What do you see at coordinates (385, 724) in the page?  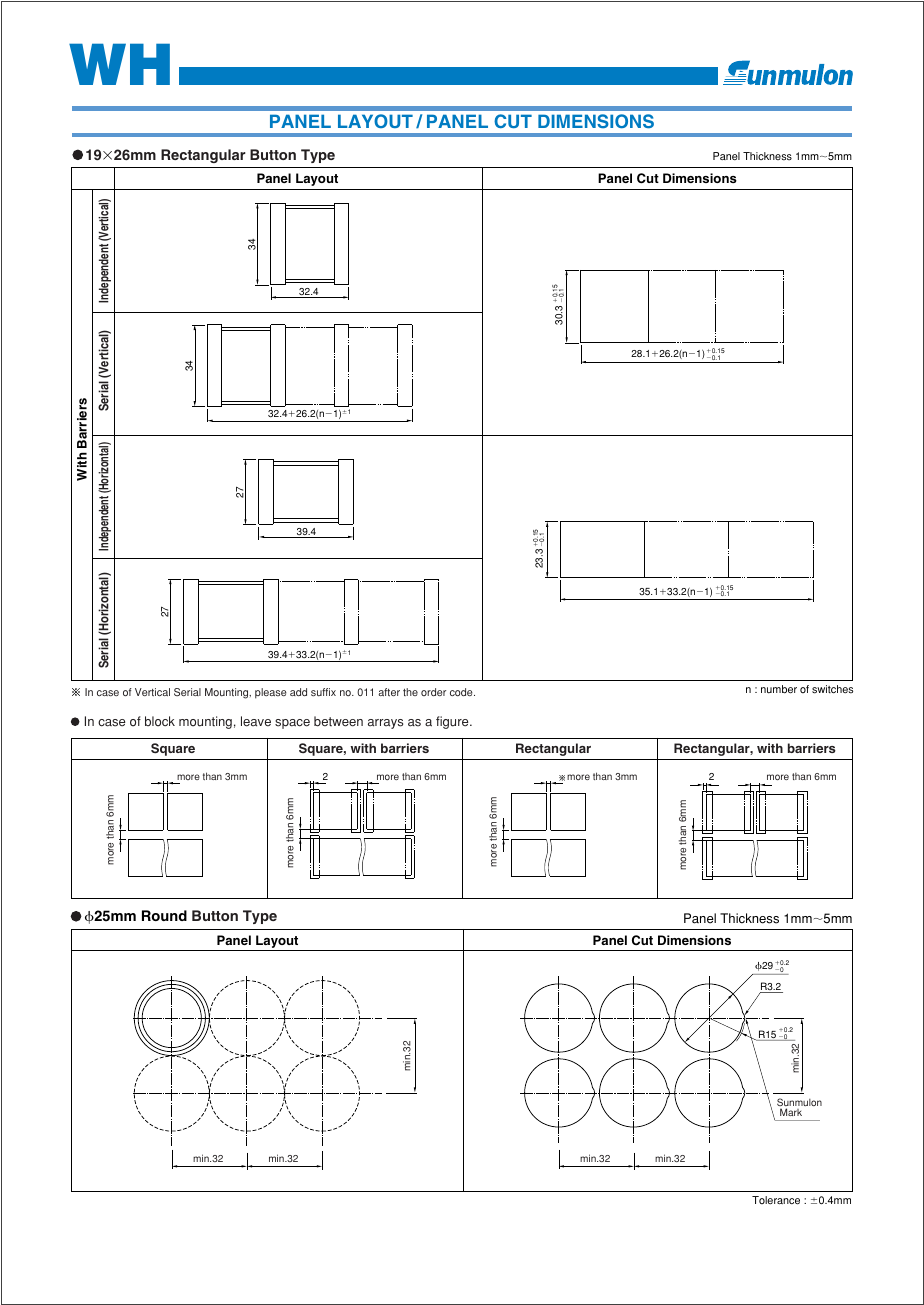 I see `arrays` at bounding box center [385, 724].
